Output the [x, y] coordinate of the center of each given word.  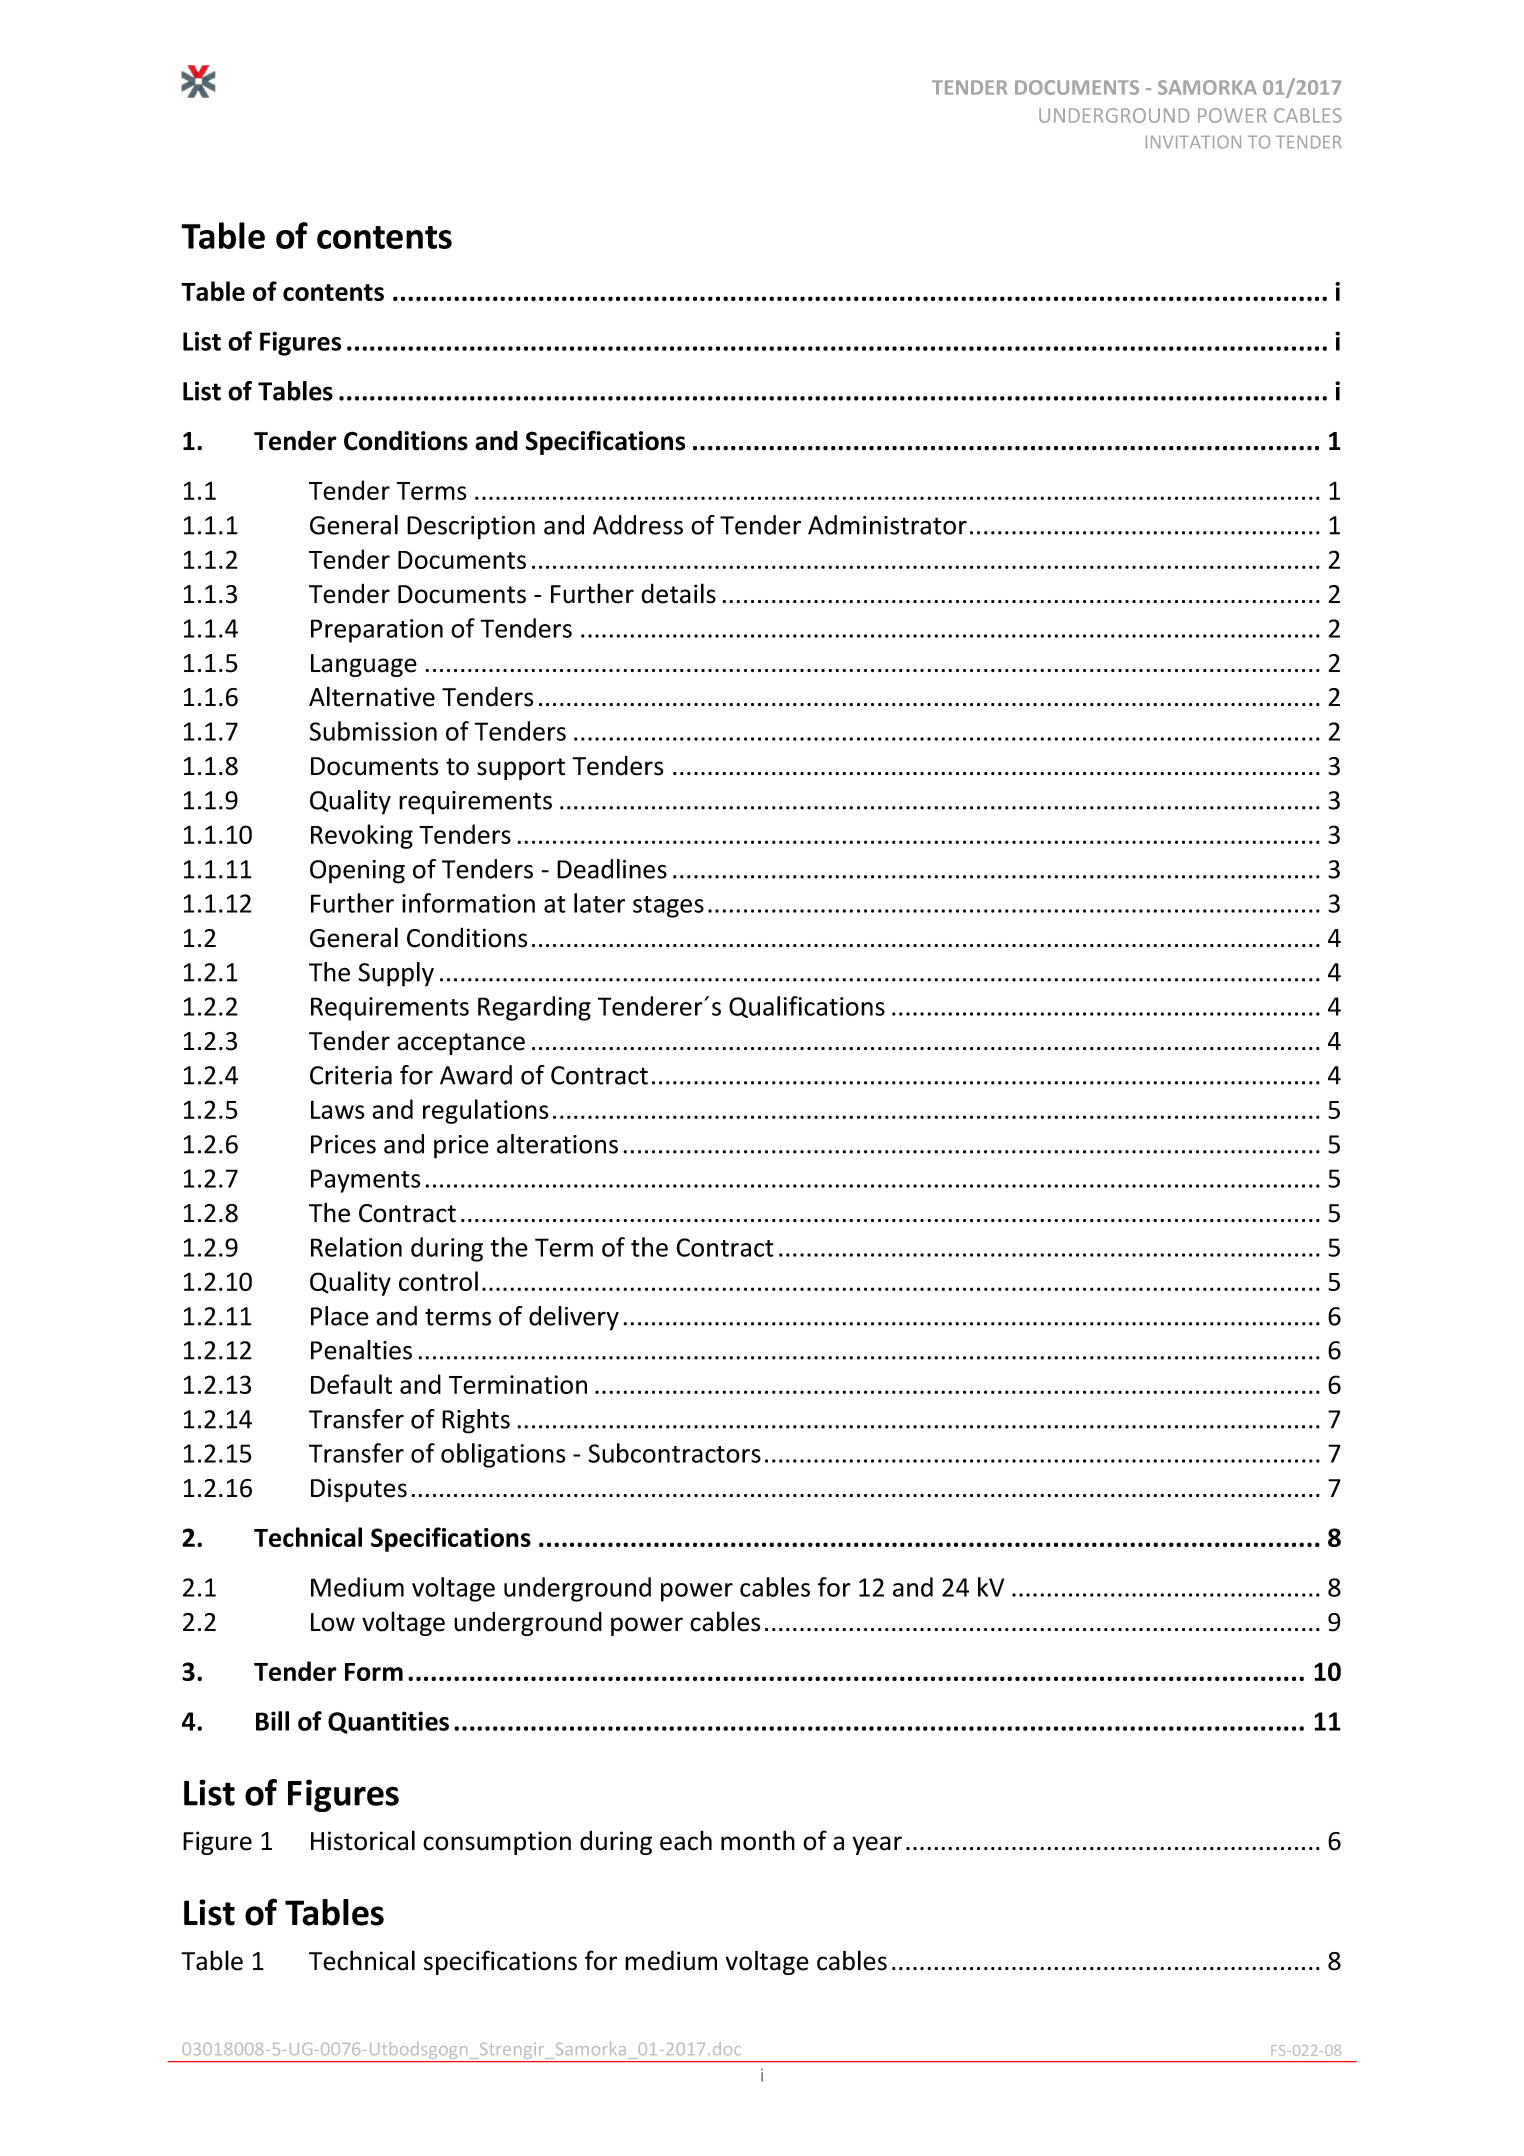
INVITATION [1193, 142]
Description [471, 528]
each [686, 1840]
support [521, 769]
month [758, 1840]
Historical [363, 1840]
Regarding [534, 1008]
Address [638, 525]
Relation [356, 1247]
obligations [503, 1455]
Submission [373, 731]
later [599, 903]
